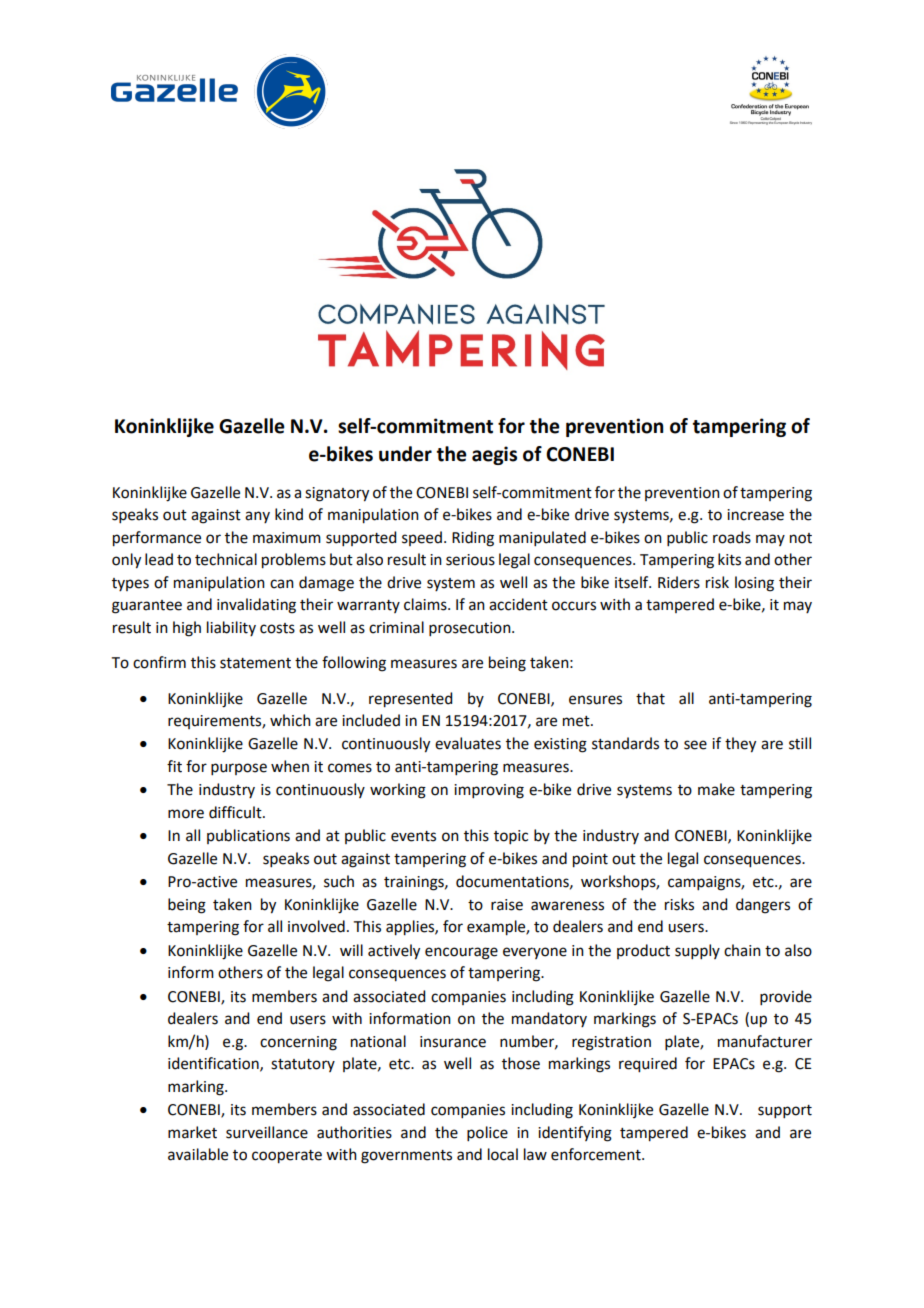 This image has height=1308, width=924. I want to click on any, so click(257, 517).
